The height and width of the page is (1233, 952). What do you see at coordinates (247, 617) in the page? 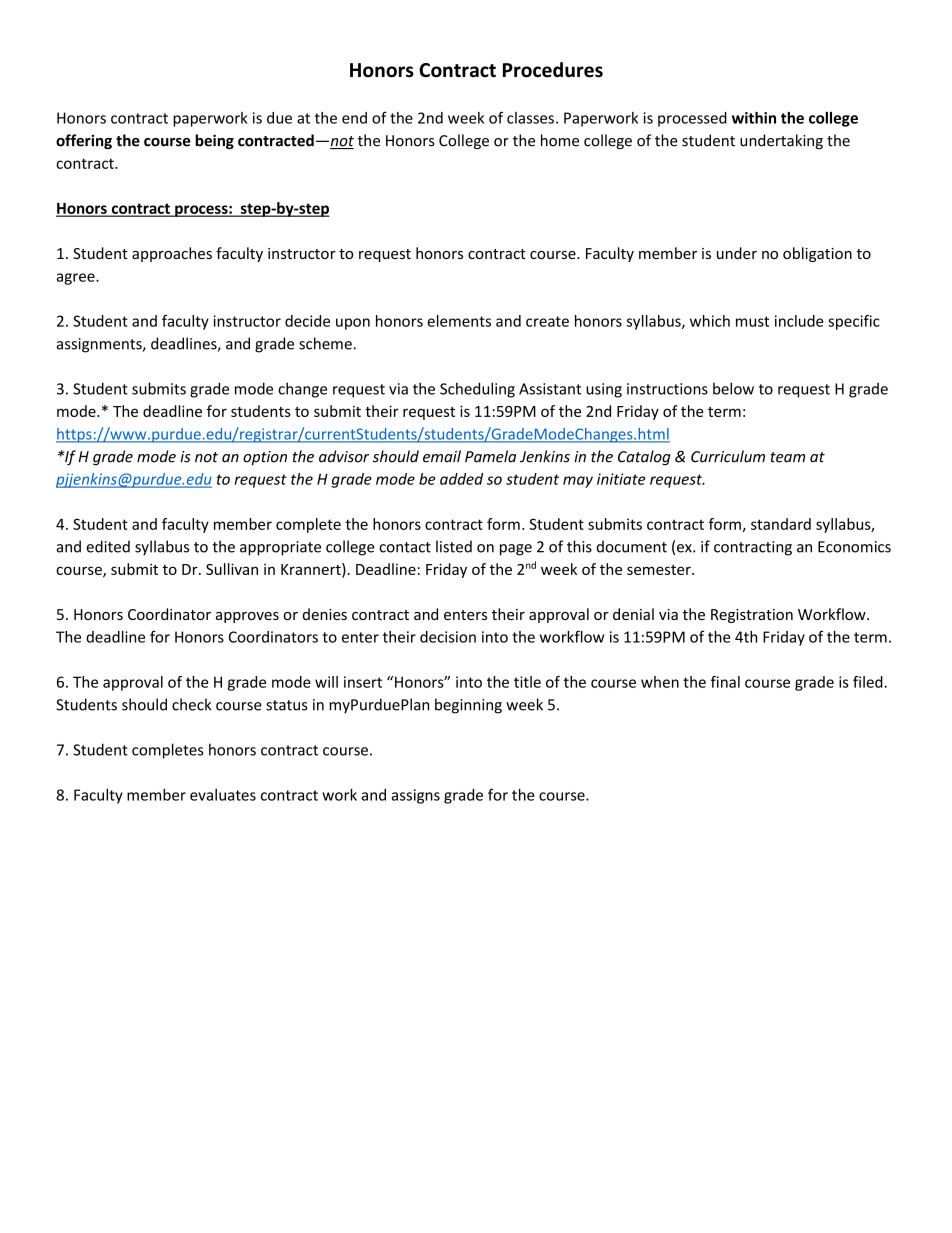
I see `approves` at bounding box center [247, 617].
